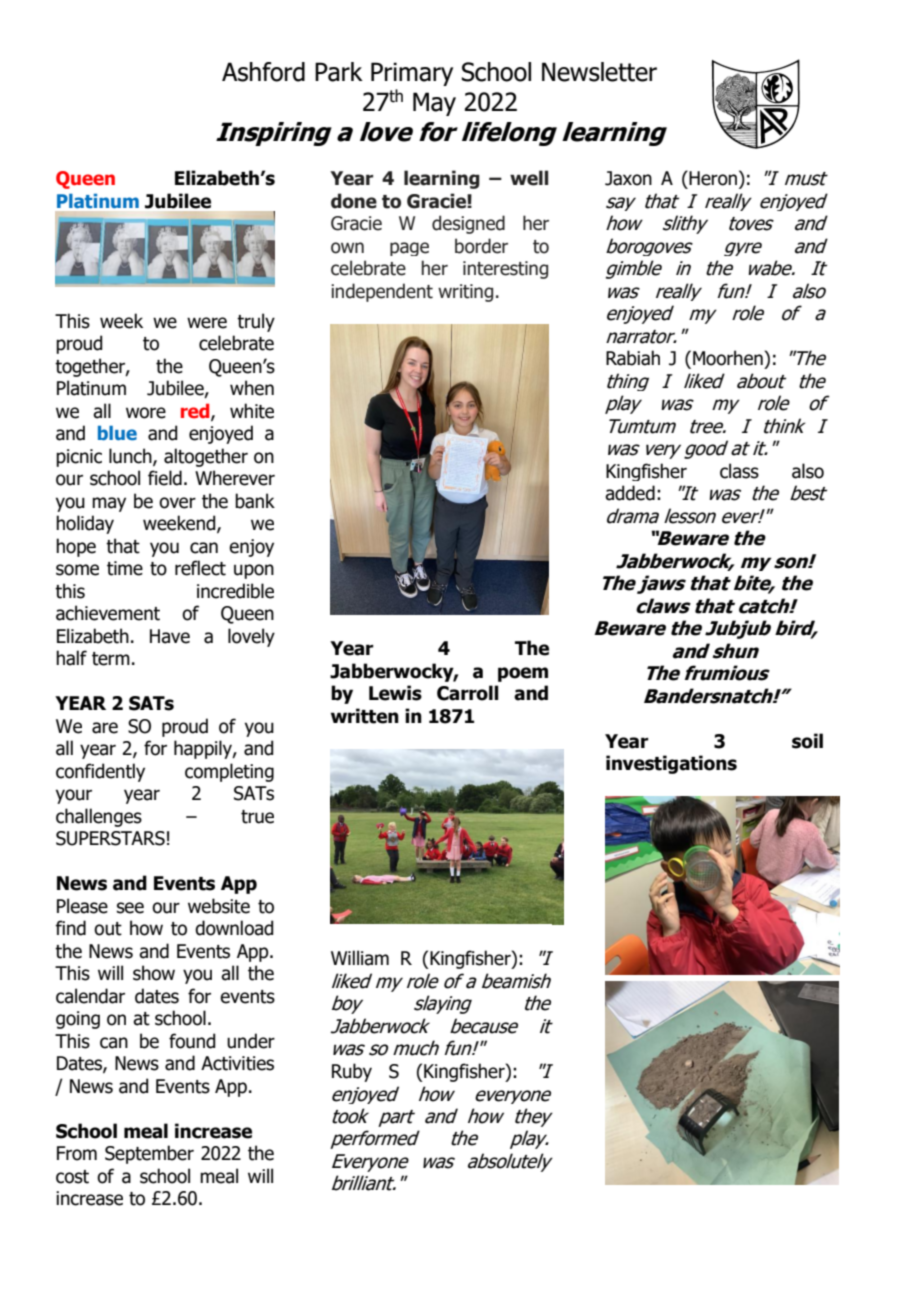  Describe the element at coordinates (170, 636) in the image. I see `Have` at that location.
